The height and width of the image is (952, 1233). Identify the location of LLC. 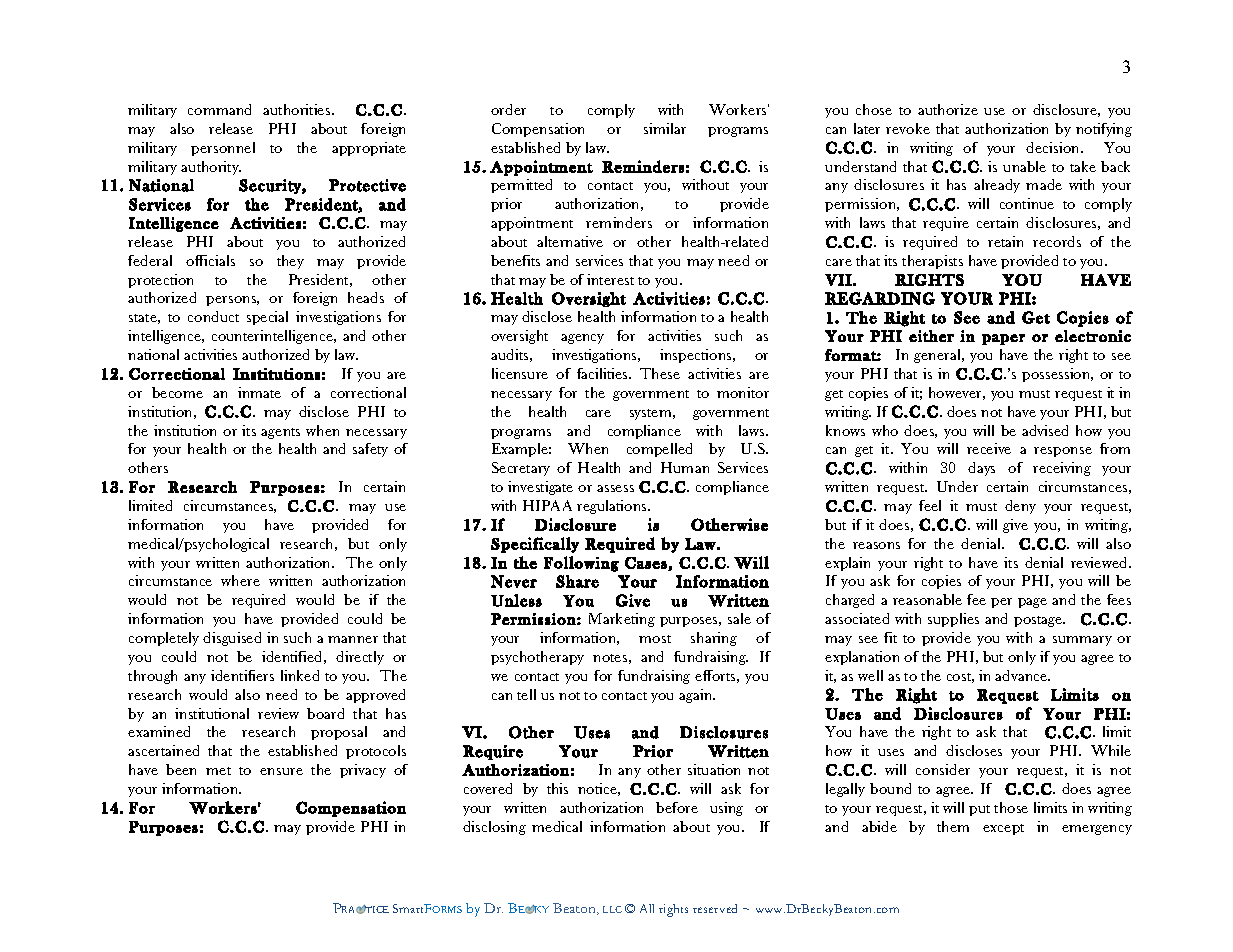
(612, 909).
